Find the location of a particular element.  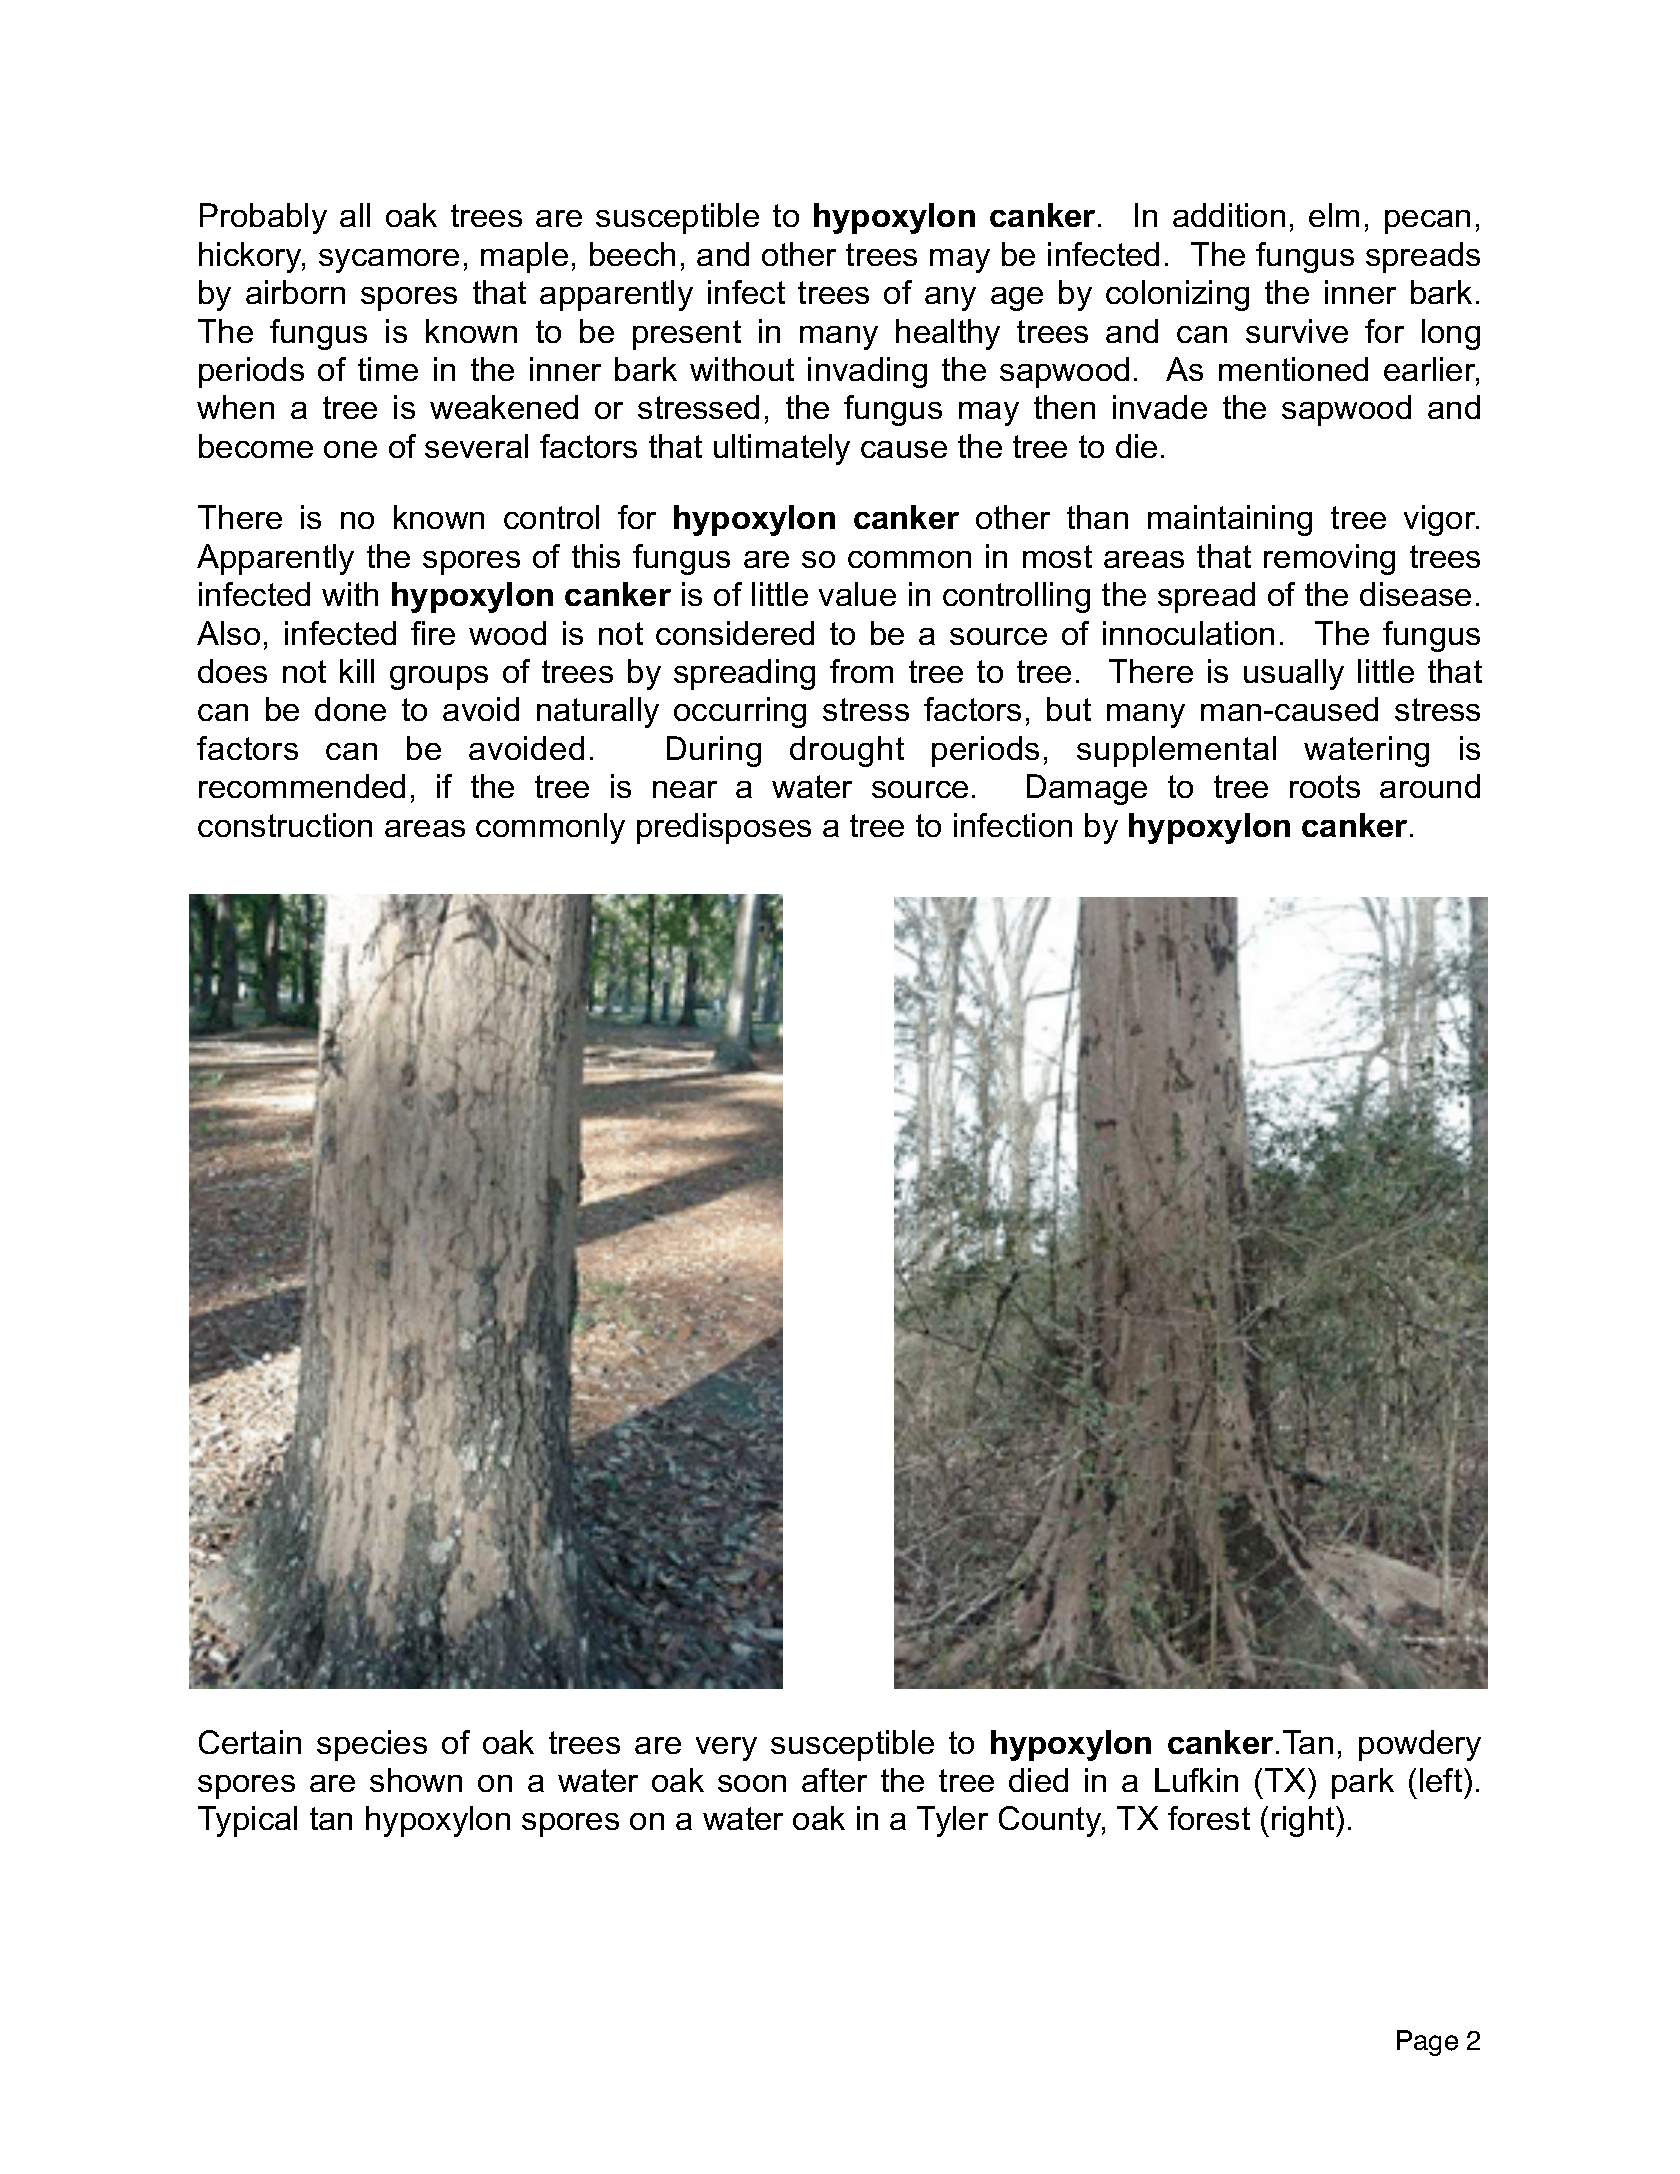

Page is located at coordinates (1427, 2043).
